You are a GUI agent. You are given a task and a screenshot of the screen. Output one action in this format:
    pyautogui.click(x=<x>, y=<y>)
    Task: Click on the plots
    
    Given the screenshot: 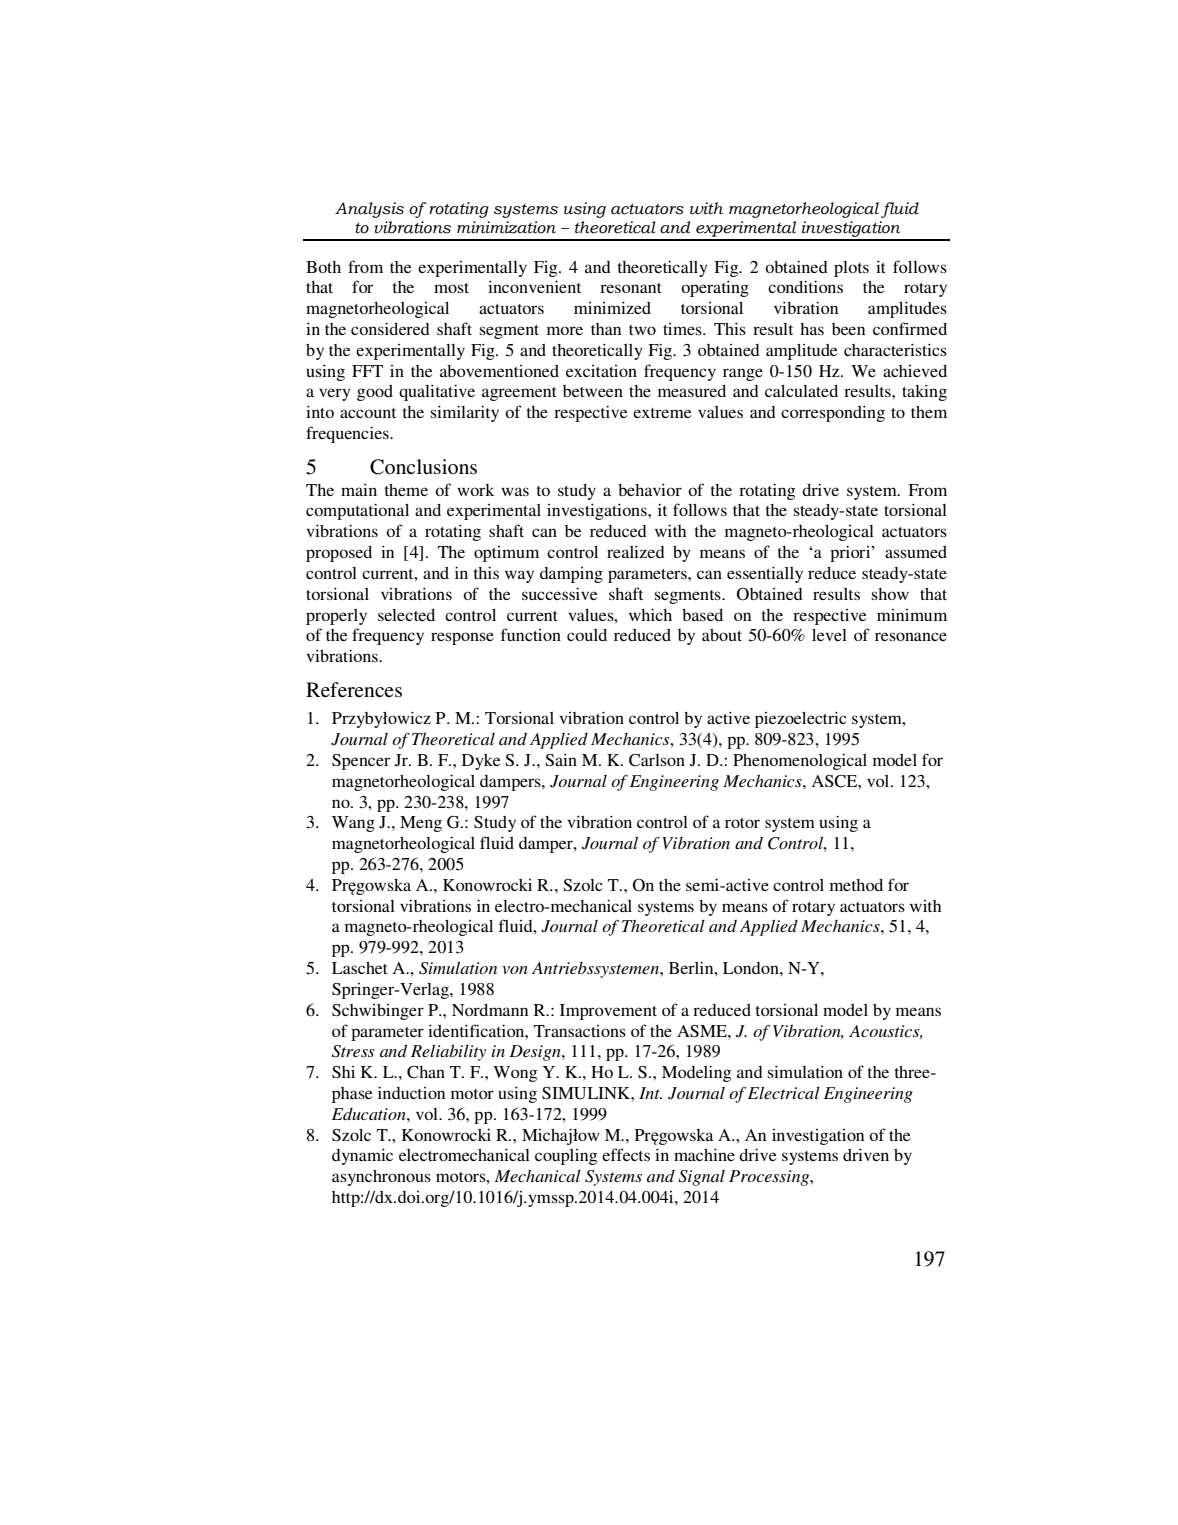 What is the action you would take?
    pyautogui.click(x=851, y=269)
